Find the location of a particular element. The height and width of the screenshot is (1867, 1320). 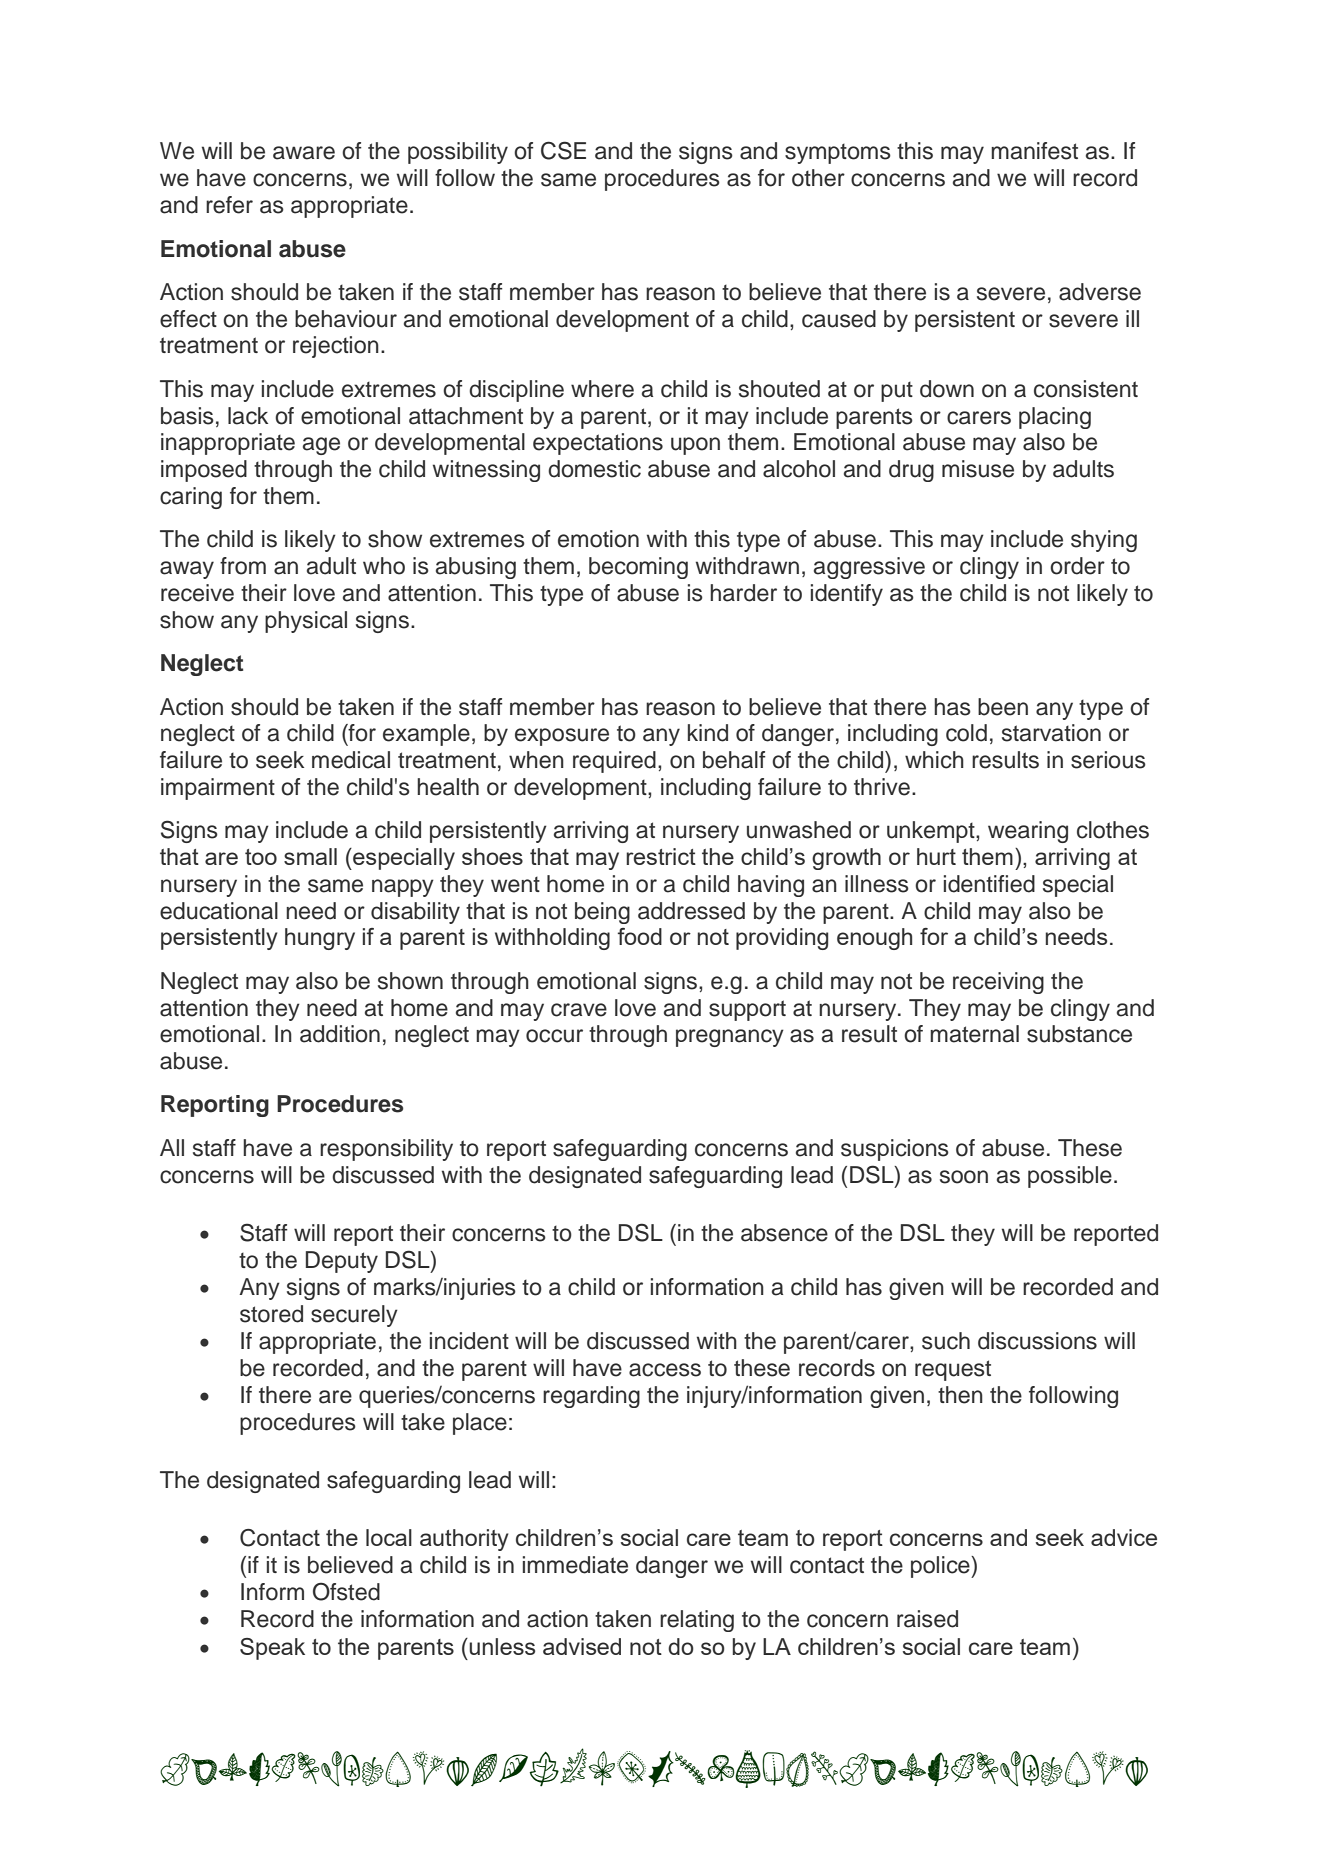

kind is located at coordinates (708, 733).
